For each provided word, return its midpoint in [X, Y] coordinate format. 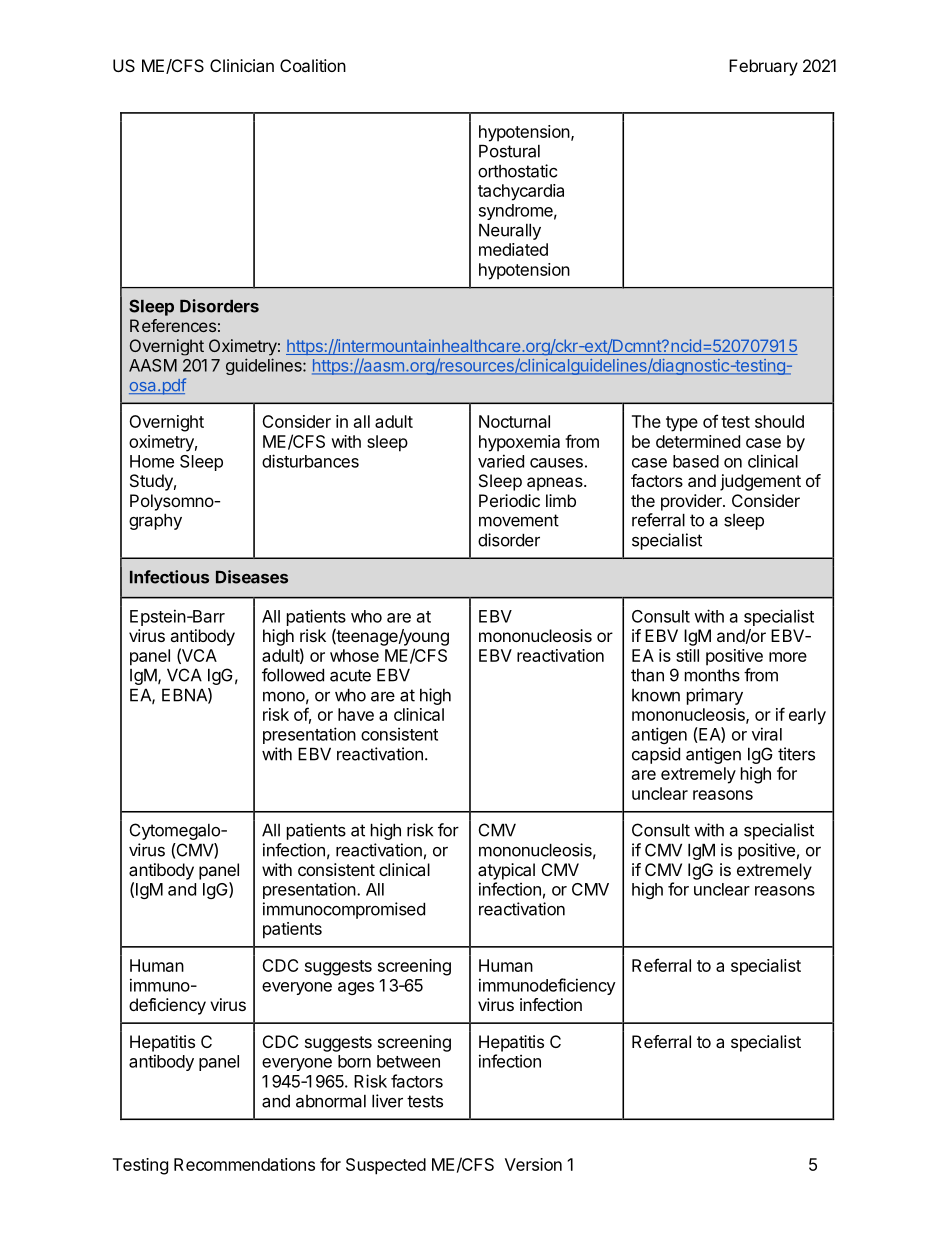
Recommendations [244, 1164]
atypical [506, 871]
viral [767, 734]
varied [501, 461]
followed [293, 675]
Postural [509, 151]
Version [533, 1164]
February [763, 67]
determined [698, 441]
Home [152, 461]
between [408, 1061]
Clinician [242, 65]
